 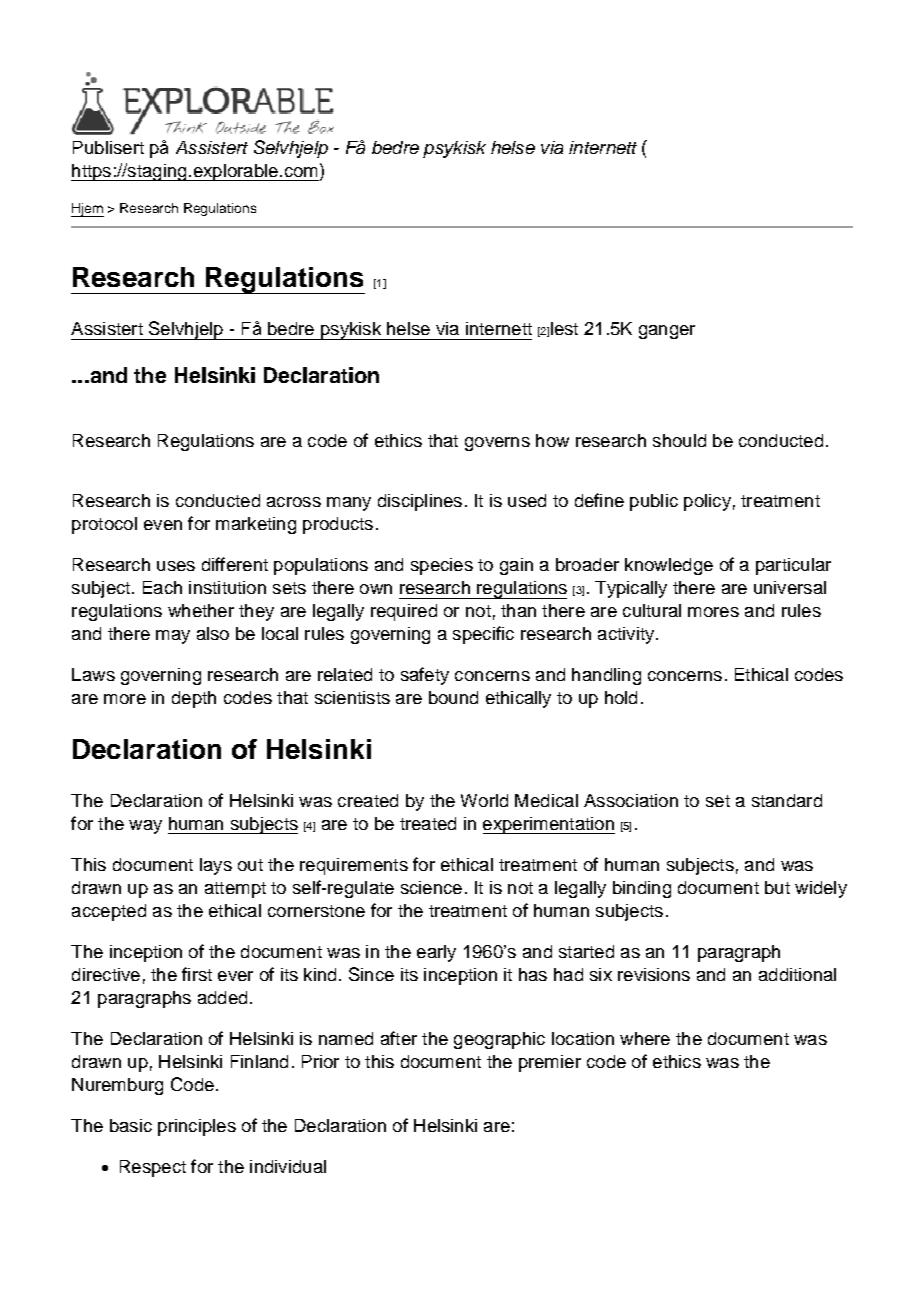 What do you see at coordinates (550, 1063) in the document?
I see `premier` at bounding box center [550, 1063].
